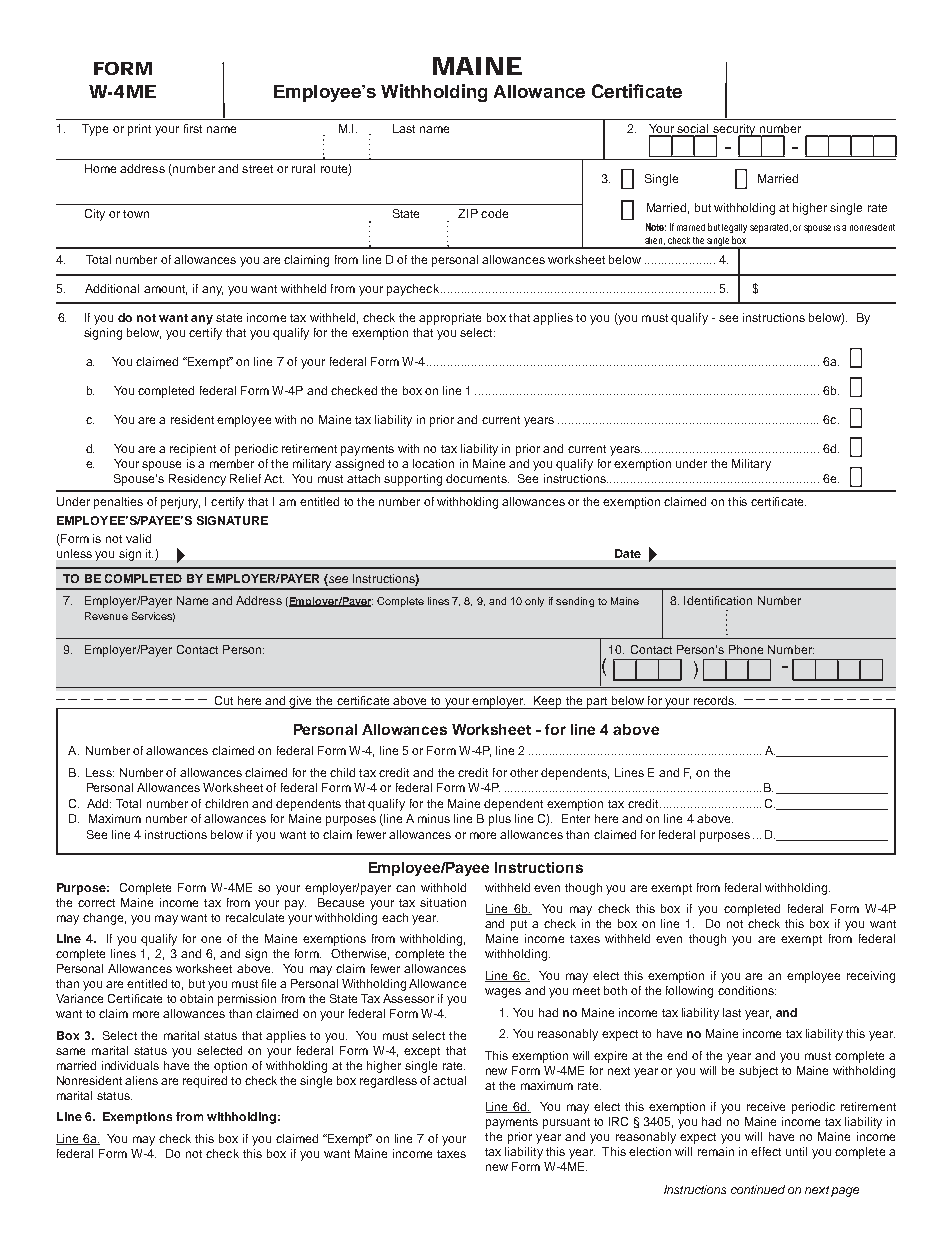 The image size is (952, 1233). What do you see at coordinates (576, 818) in the screenshot?
I see `Enter` at bounding box center [576, 818].
